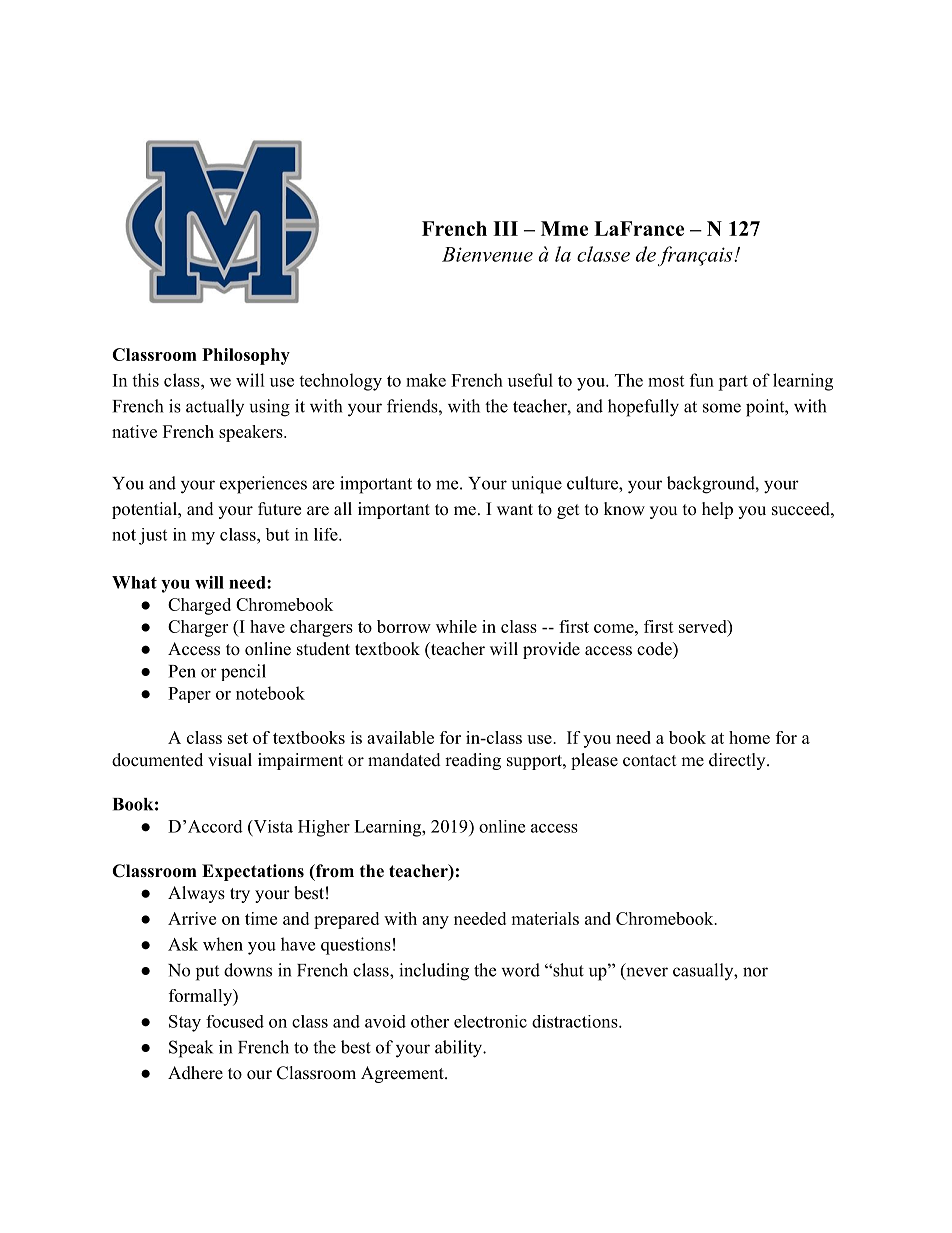 The width and height of the image is (952, 1233). What do you see at coordinates (717, 510) in the image?
I see `help` at bounding box center [717, 510].
